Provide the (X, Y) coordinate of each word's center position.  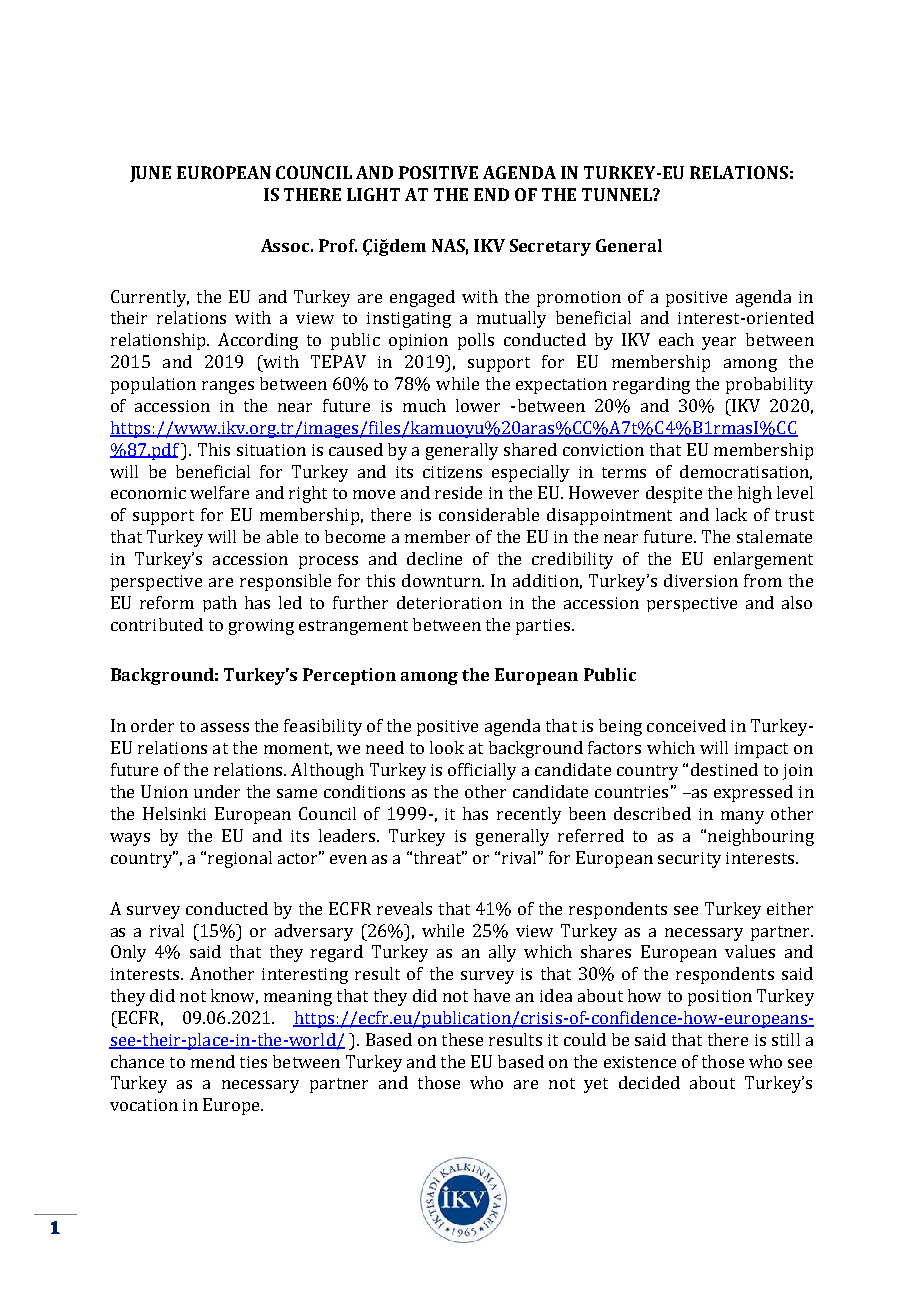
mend (213, 1061)
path (220, 604)
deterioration (449, 602)
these (462, 1039)
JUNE (150, 174)
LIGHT (373, 194)
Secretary (550, 247)
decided (649, 1082)
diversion (701, 580)
